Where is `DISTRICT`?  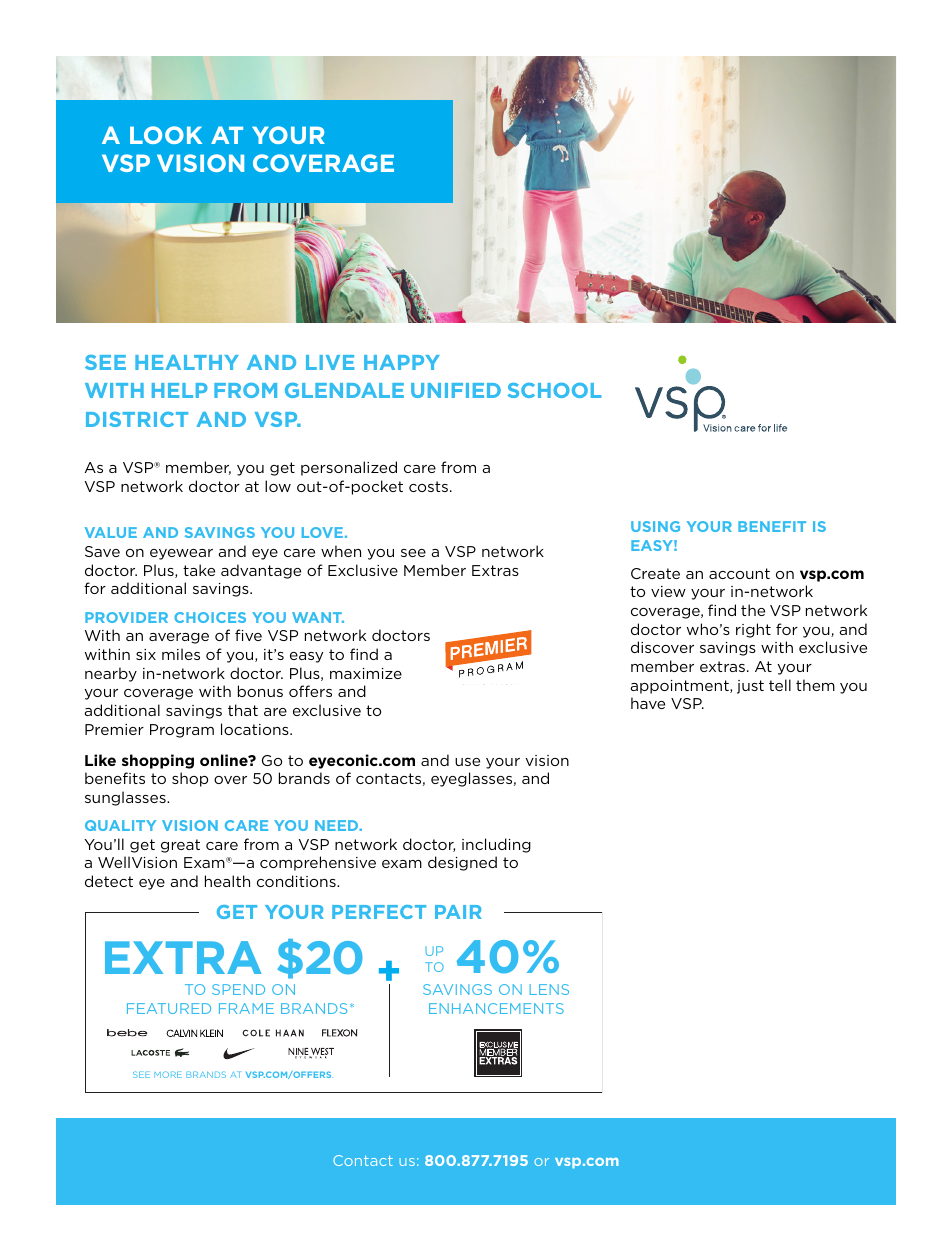
DISTRICT is located at coordinates (137, 419).
